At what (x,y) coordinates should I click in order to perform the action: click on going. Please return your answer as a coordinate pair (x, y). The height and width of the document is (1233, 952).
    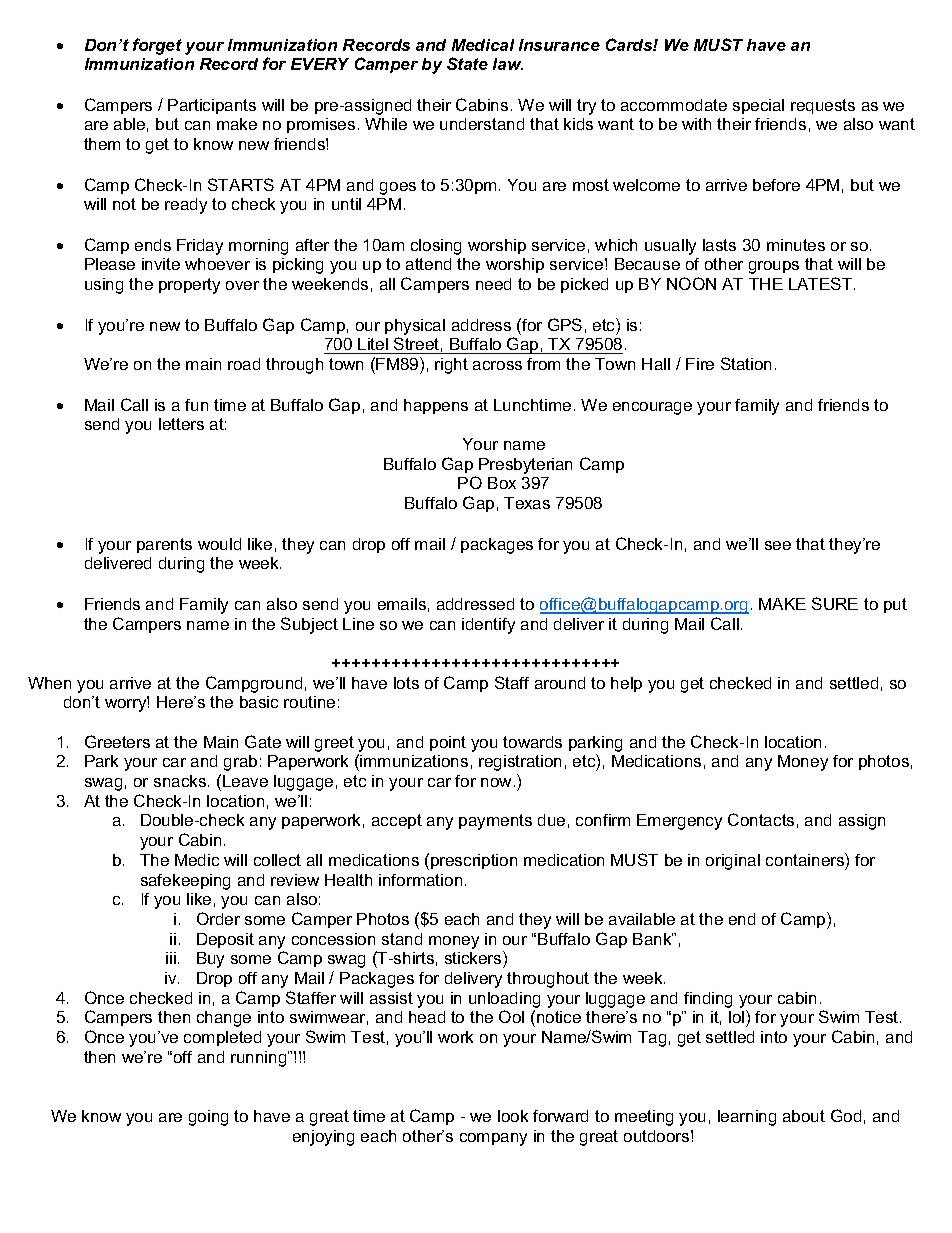
    Looking at the image, I should click on (208, 1118).
